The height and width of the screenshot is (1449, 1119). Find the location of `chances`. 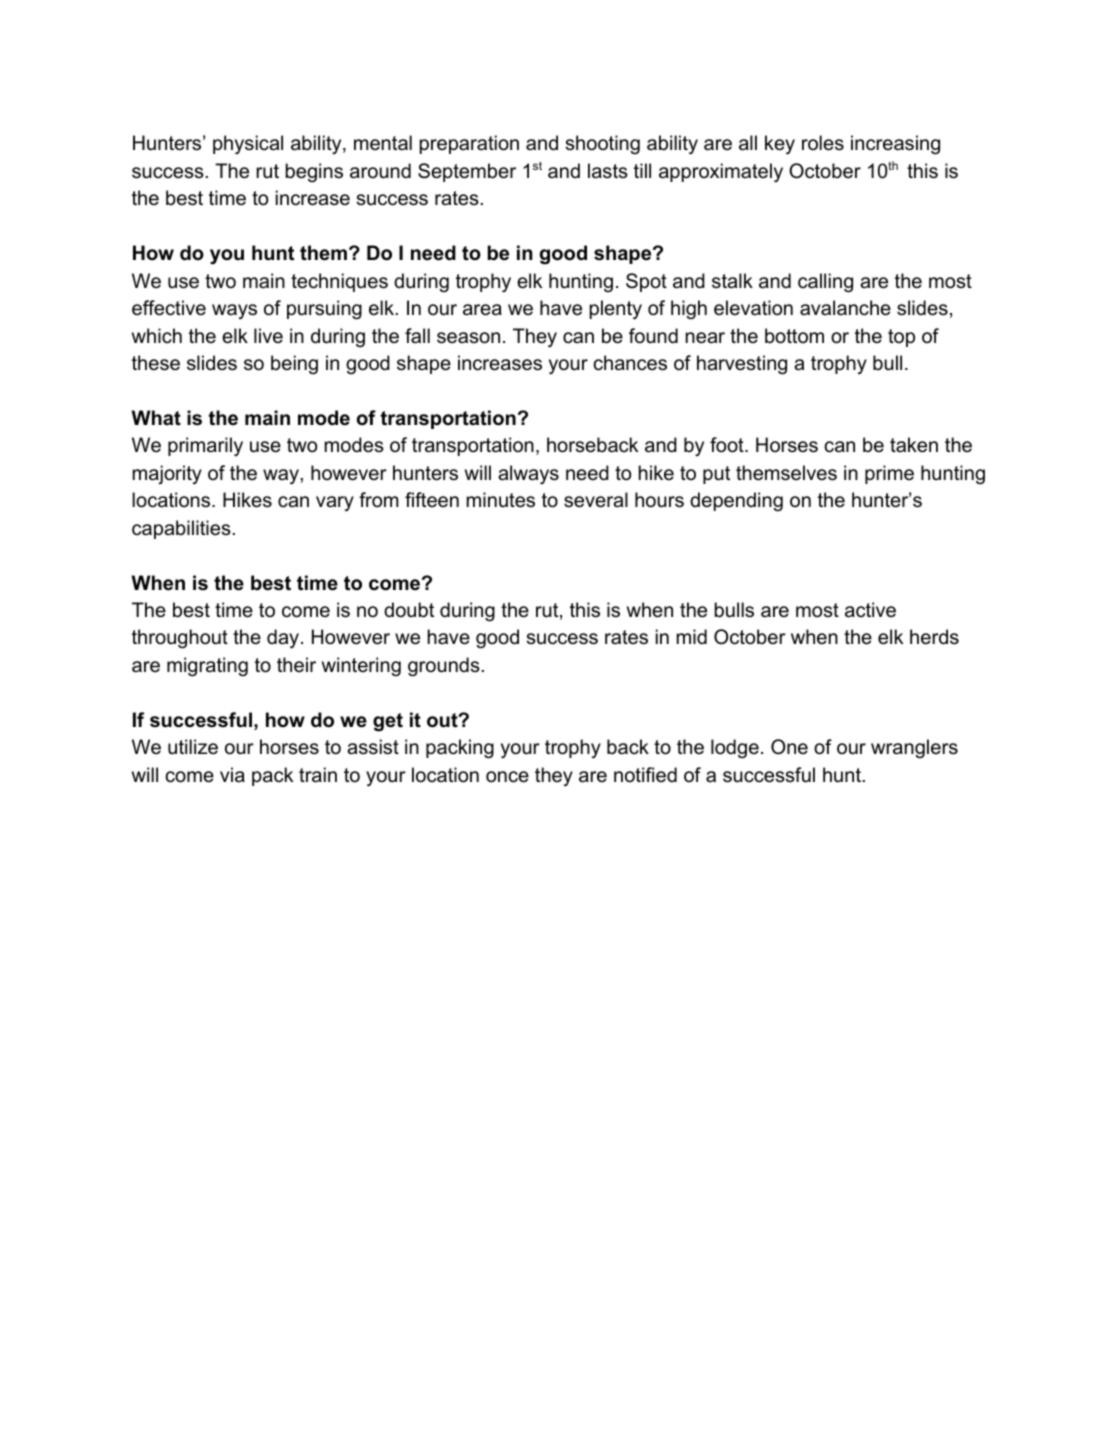

chances is located at coordinates (630, 363).
